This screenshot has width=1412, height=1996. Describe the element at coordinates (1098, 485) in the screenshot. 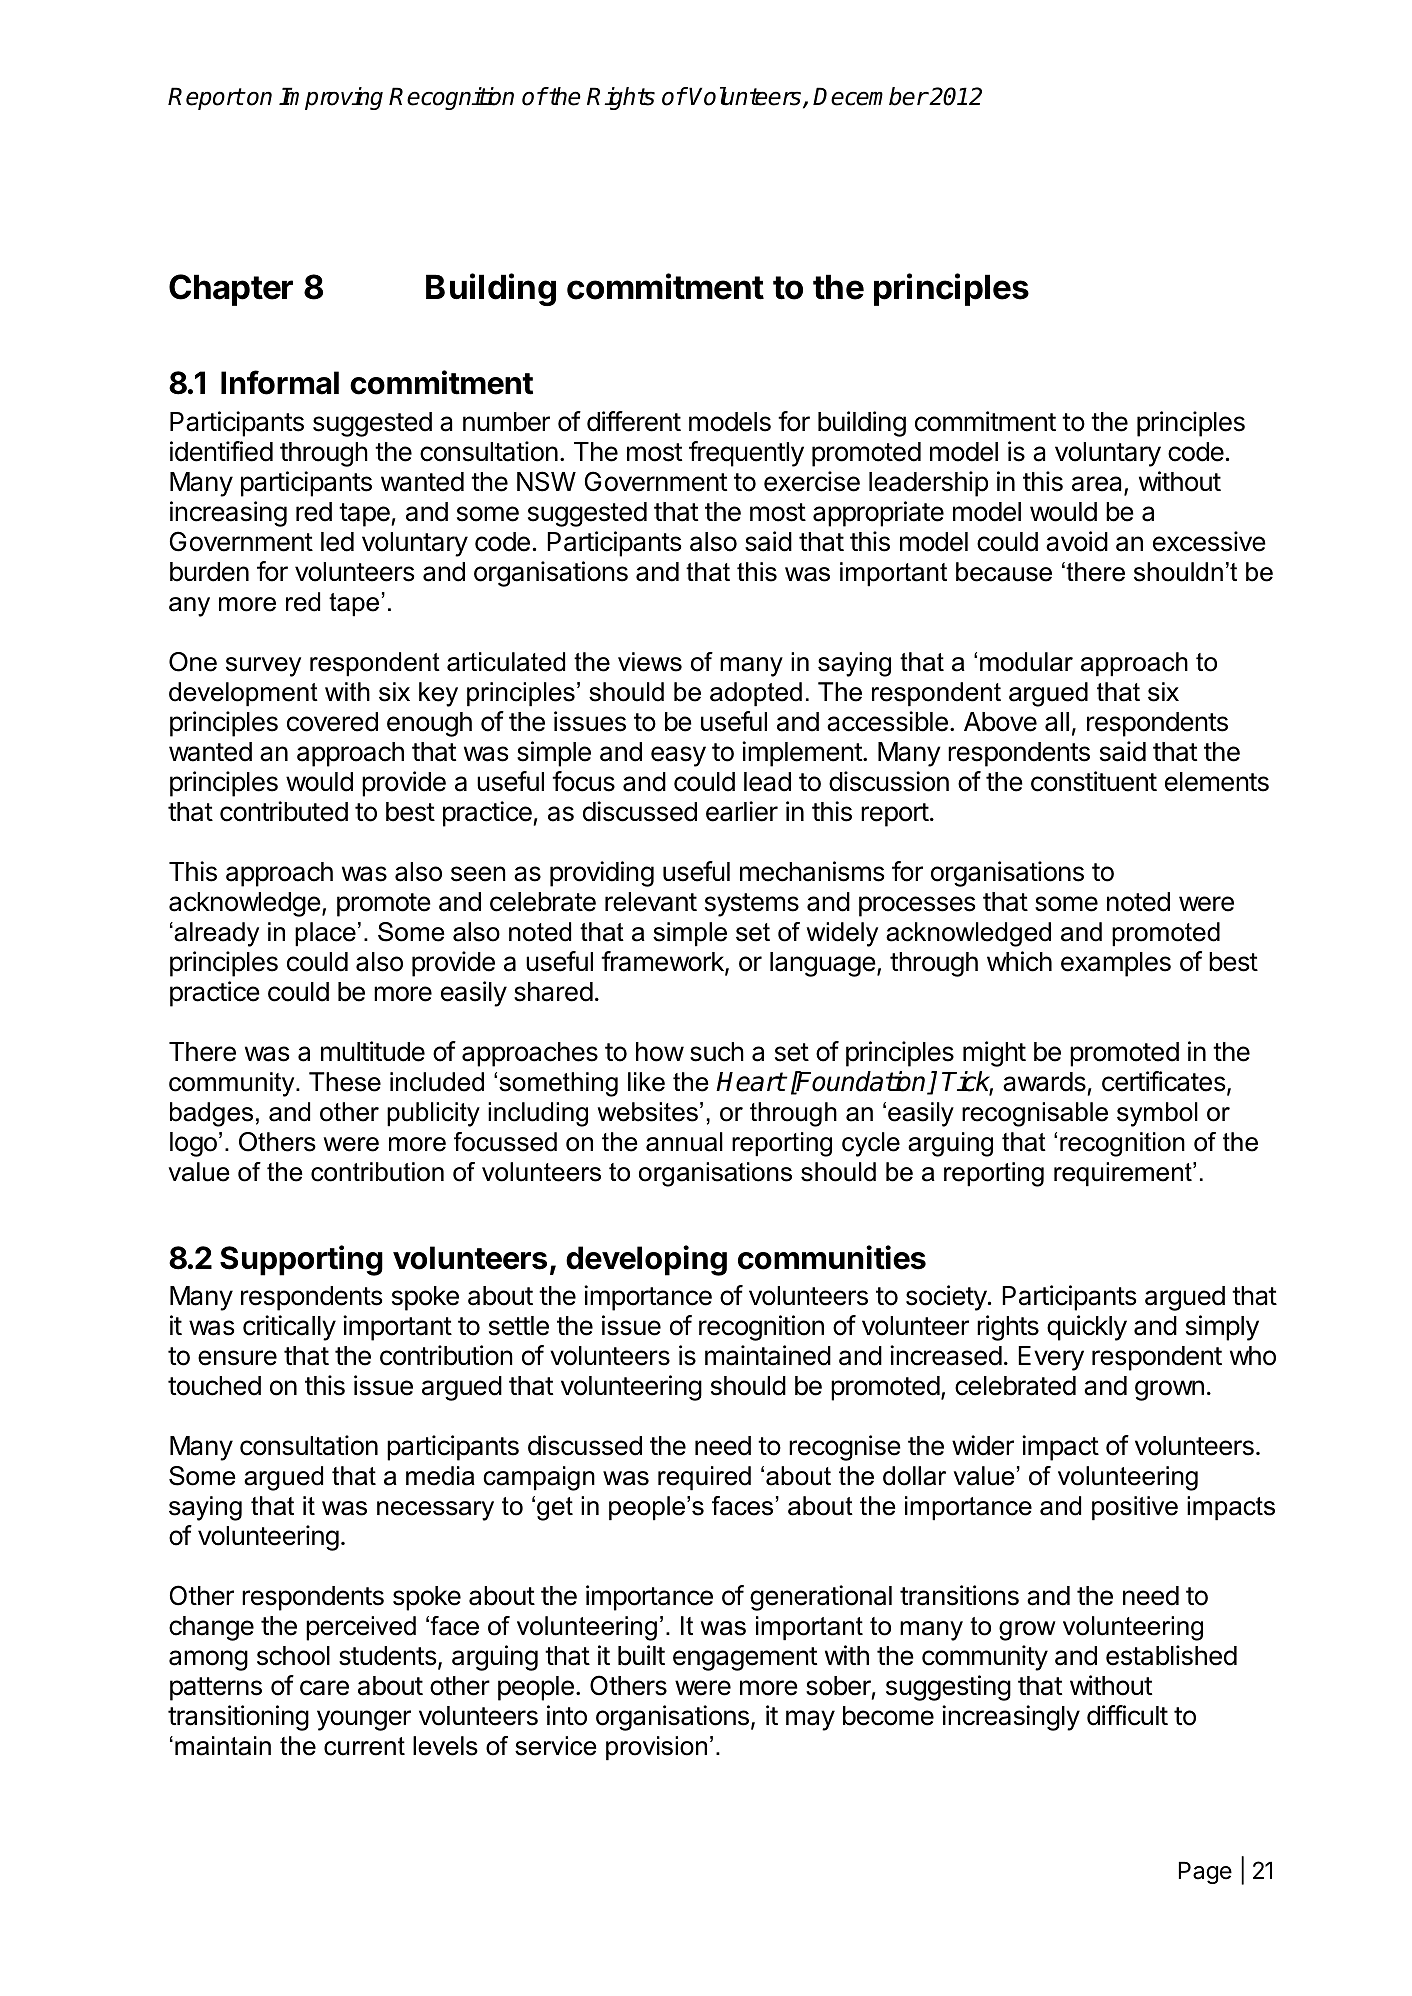

I see `area` at that location.
